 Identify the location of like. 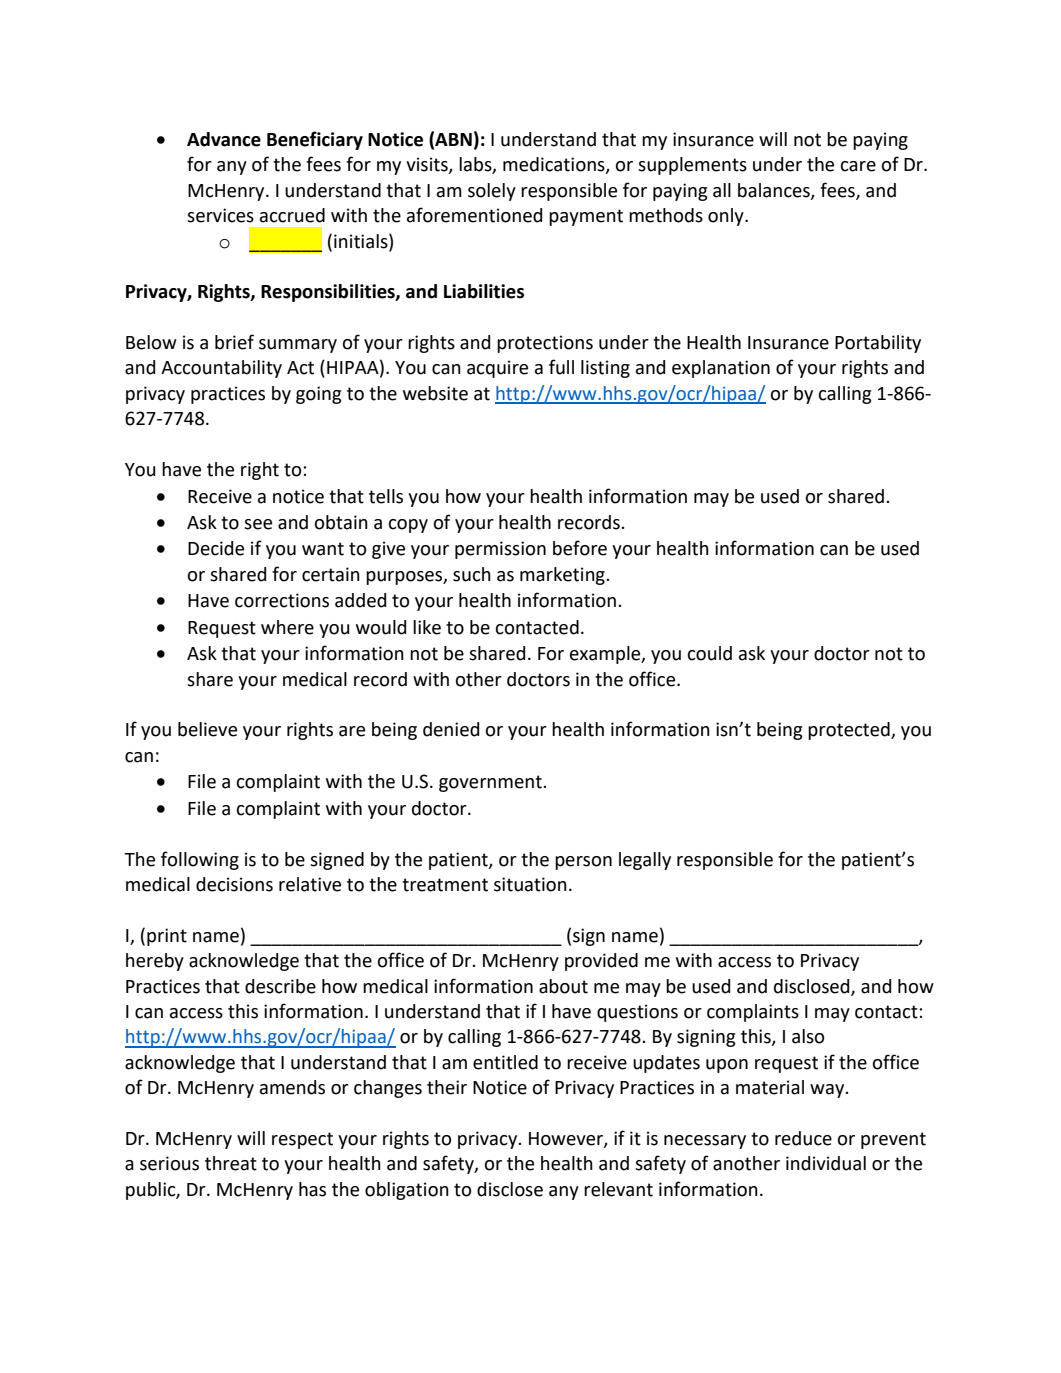
(427, 627).
